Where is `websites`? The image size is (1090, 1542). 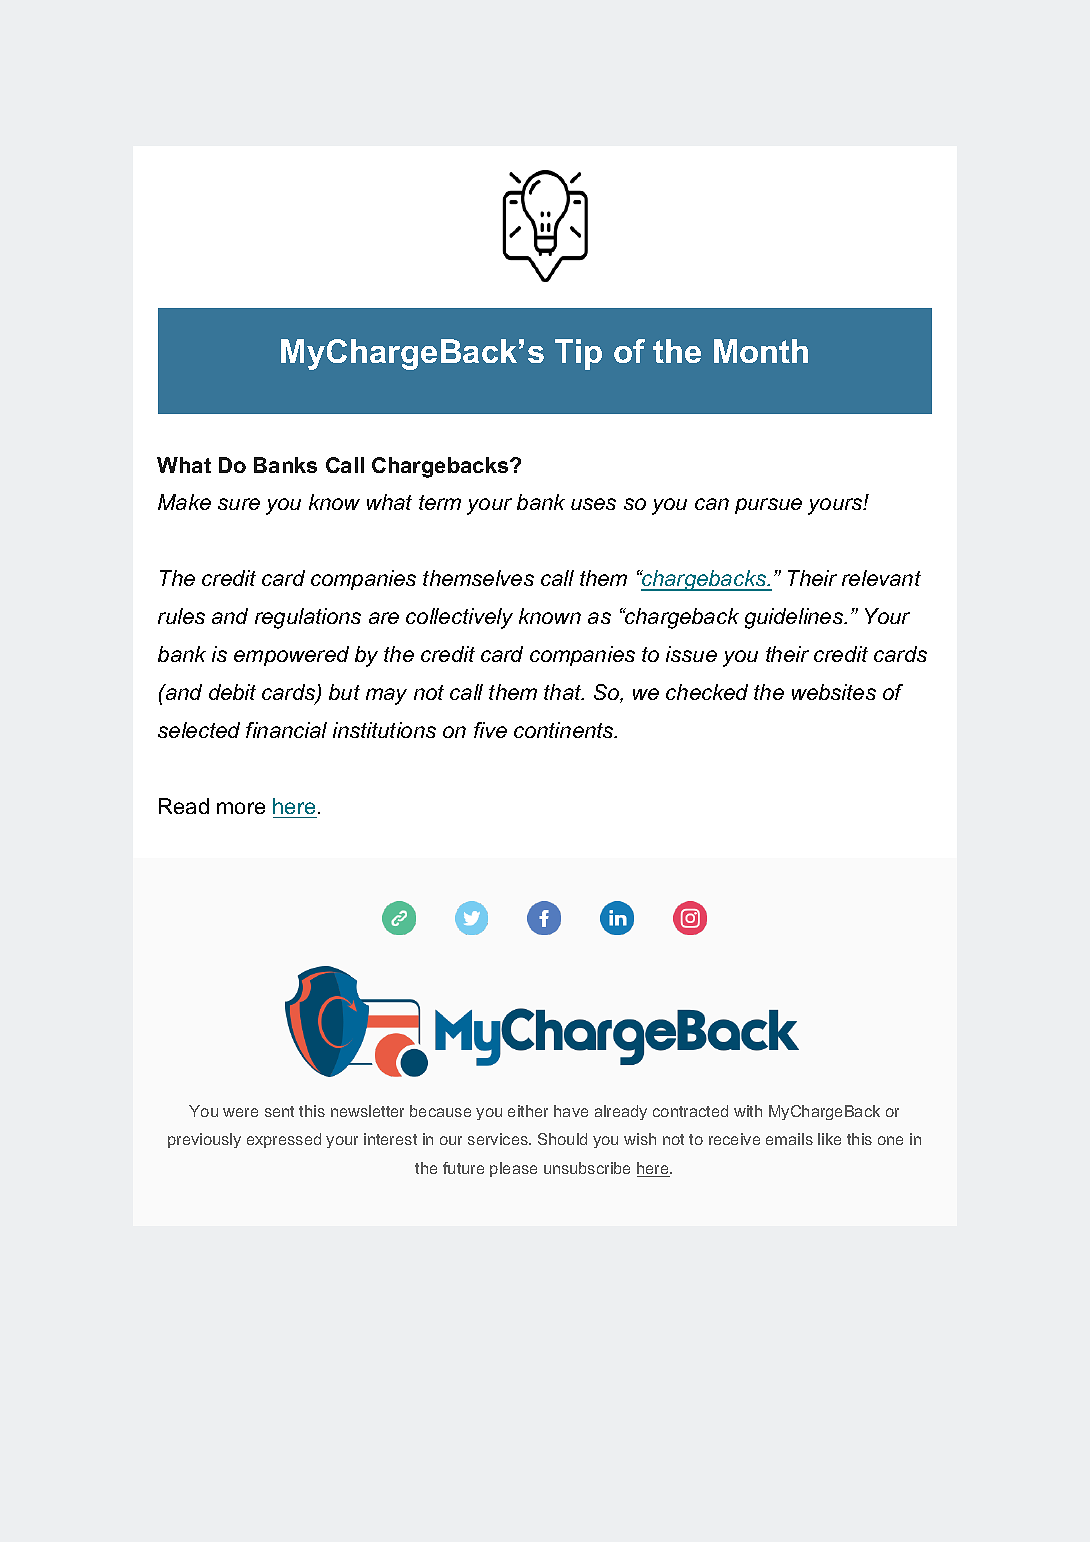 websites is located at coordinates (834, 692).
